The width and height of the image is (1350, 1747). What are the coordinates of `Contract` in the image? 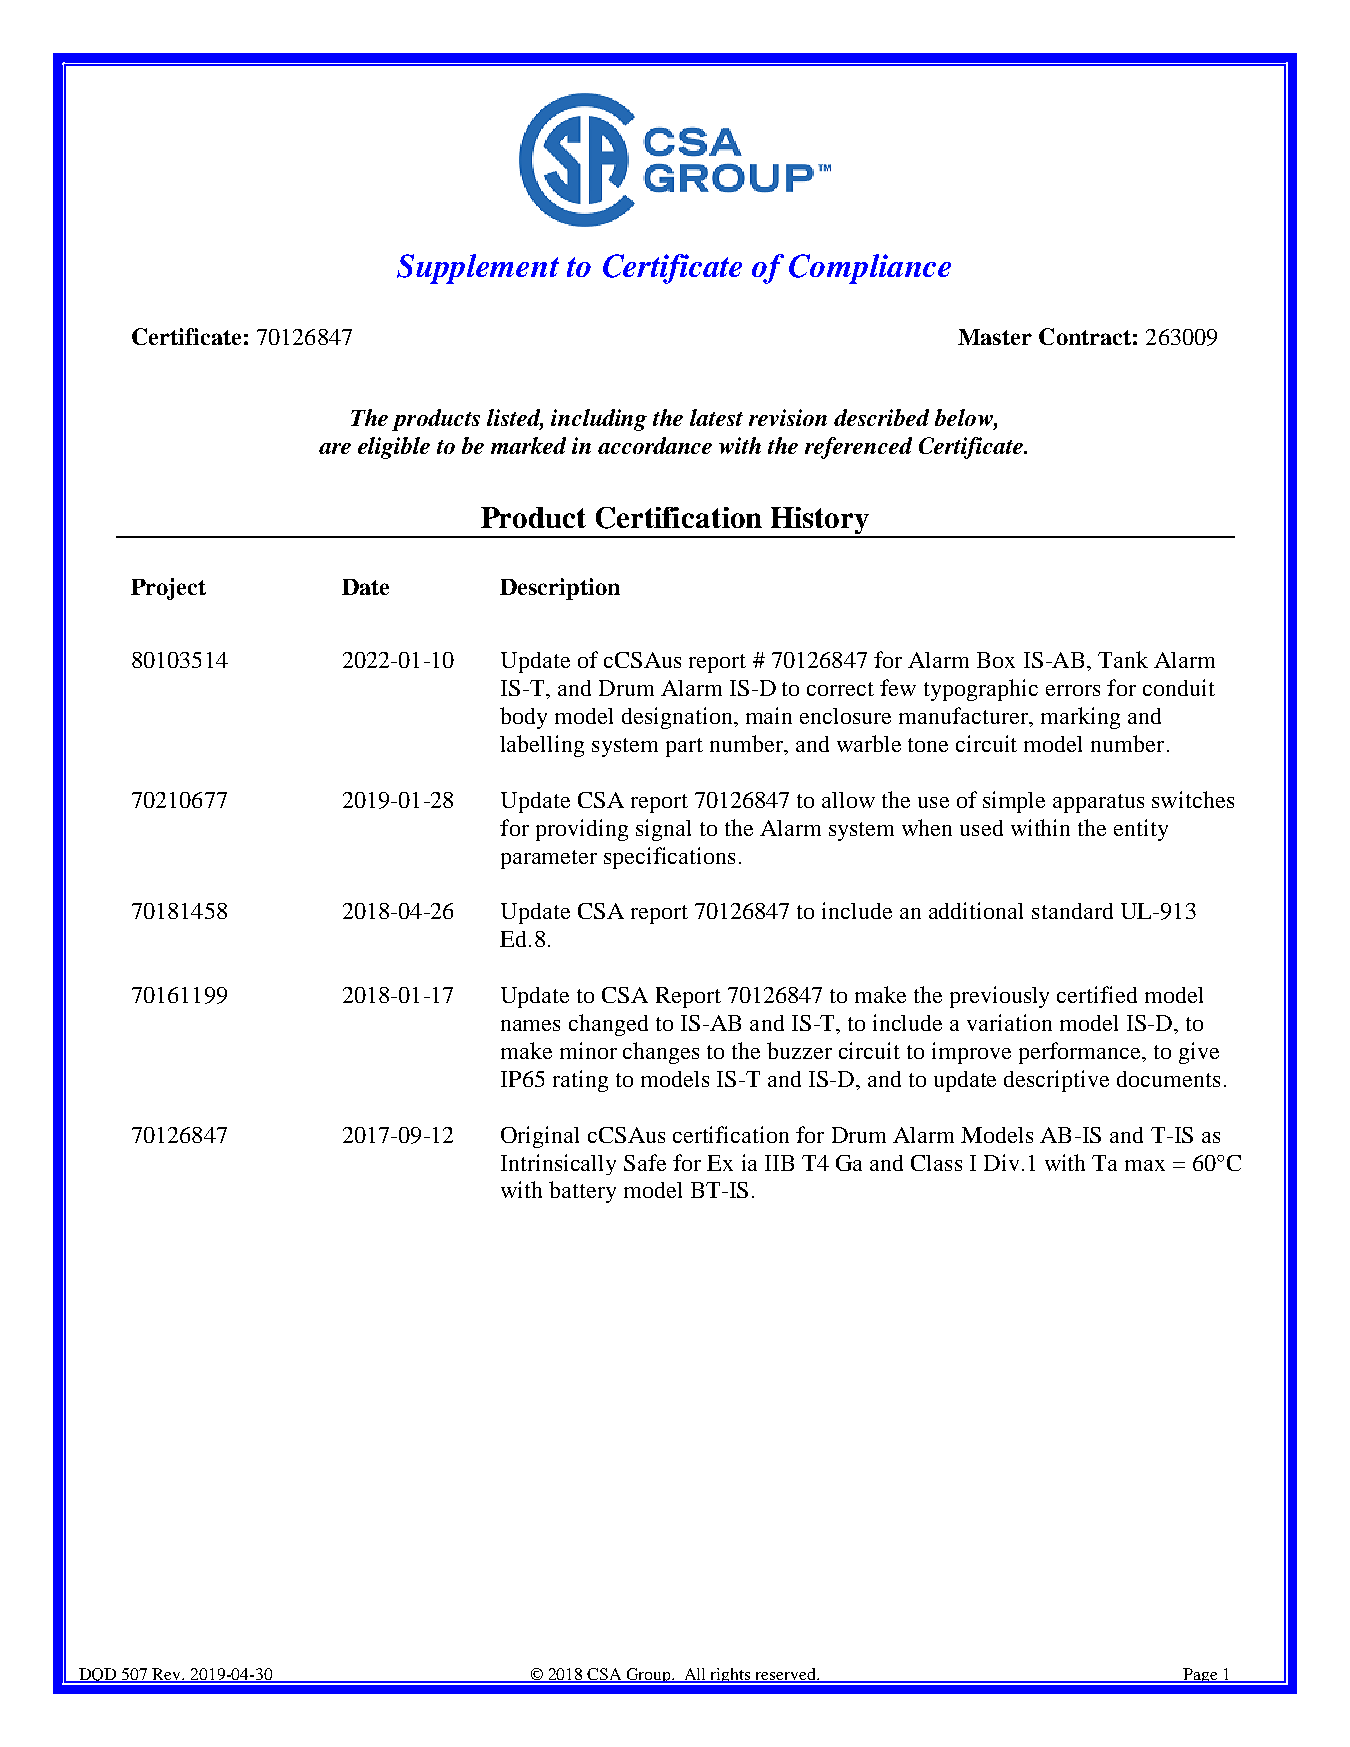 It's located at (1085, 336).
